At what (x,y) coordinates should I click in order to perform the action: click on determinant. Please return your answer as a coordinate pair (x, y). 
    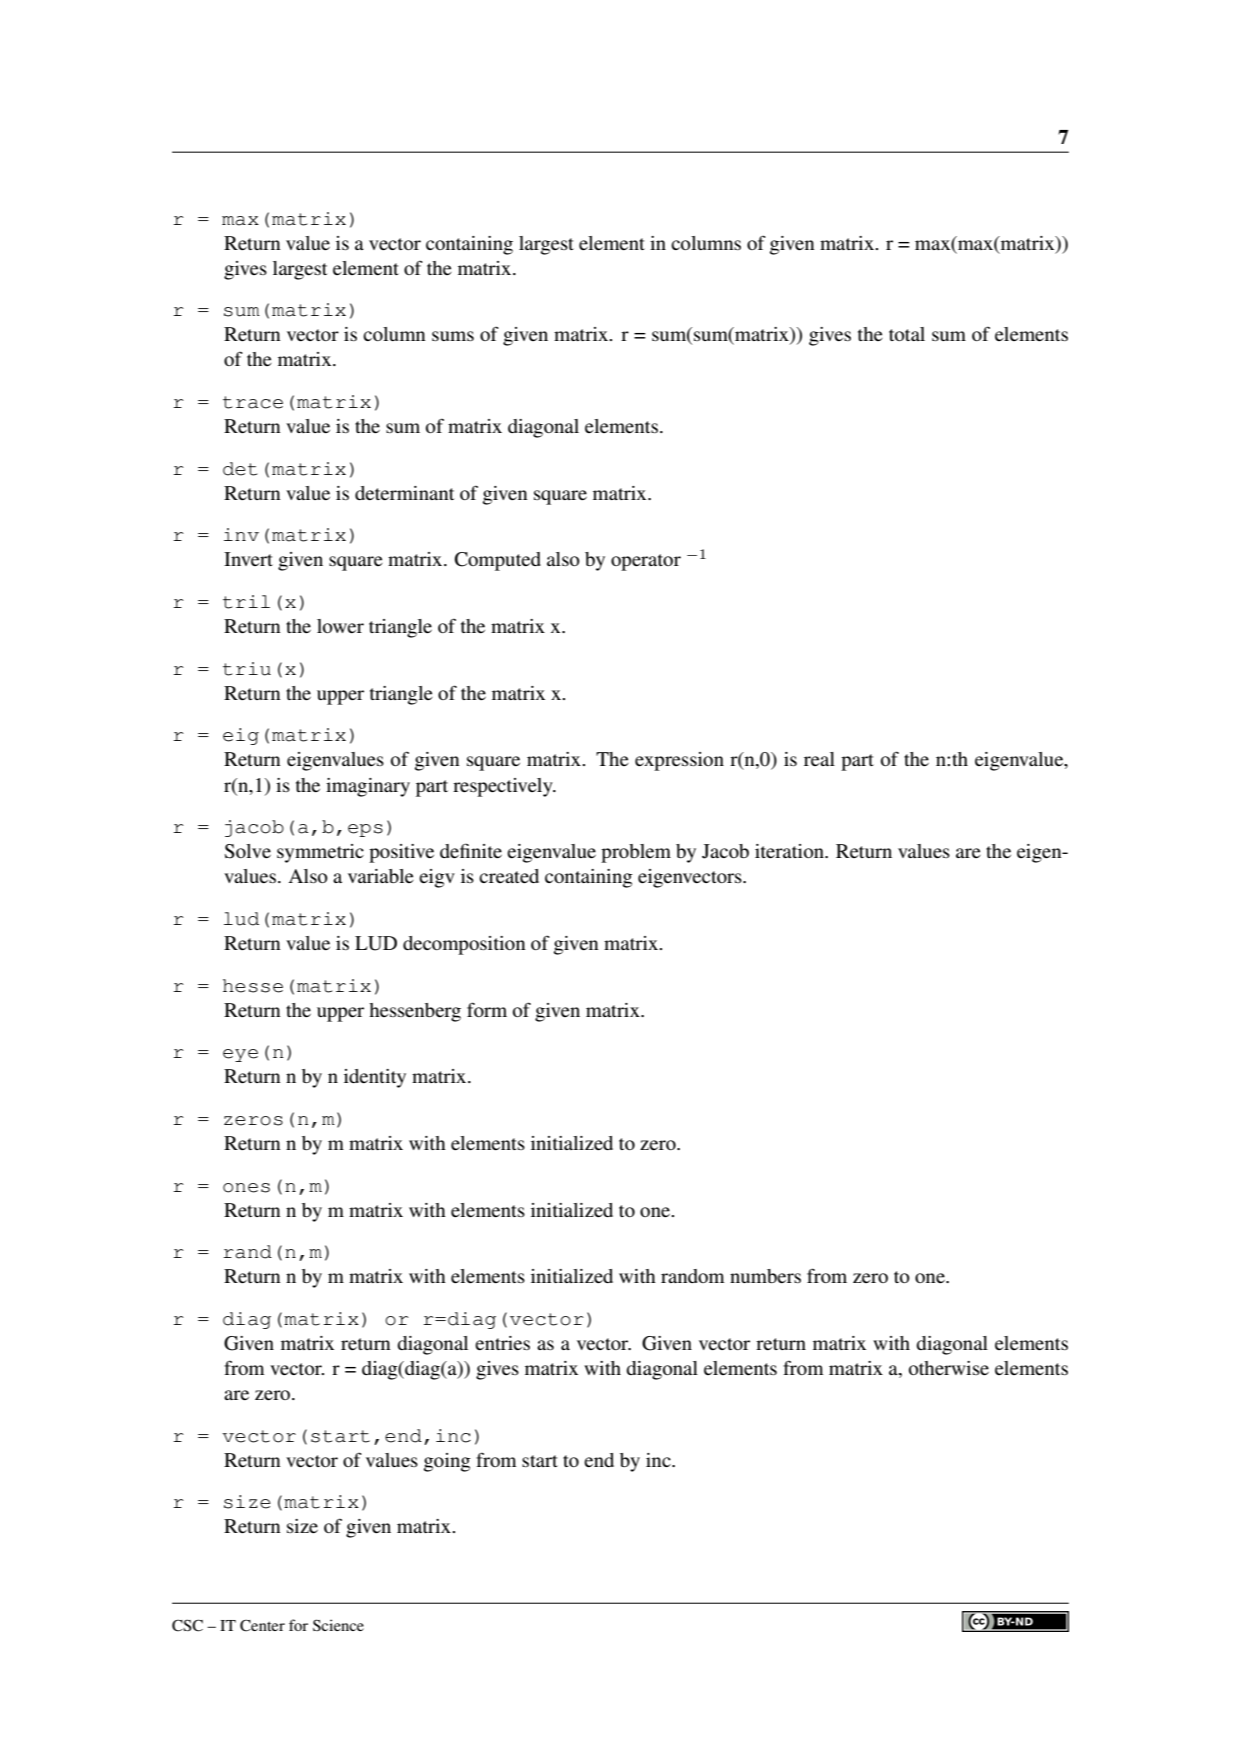
    Looking at the image, I should click on (404, 493).
